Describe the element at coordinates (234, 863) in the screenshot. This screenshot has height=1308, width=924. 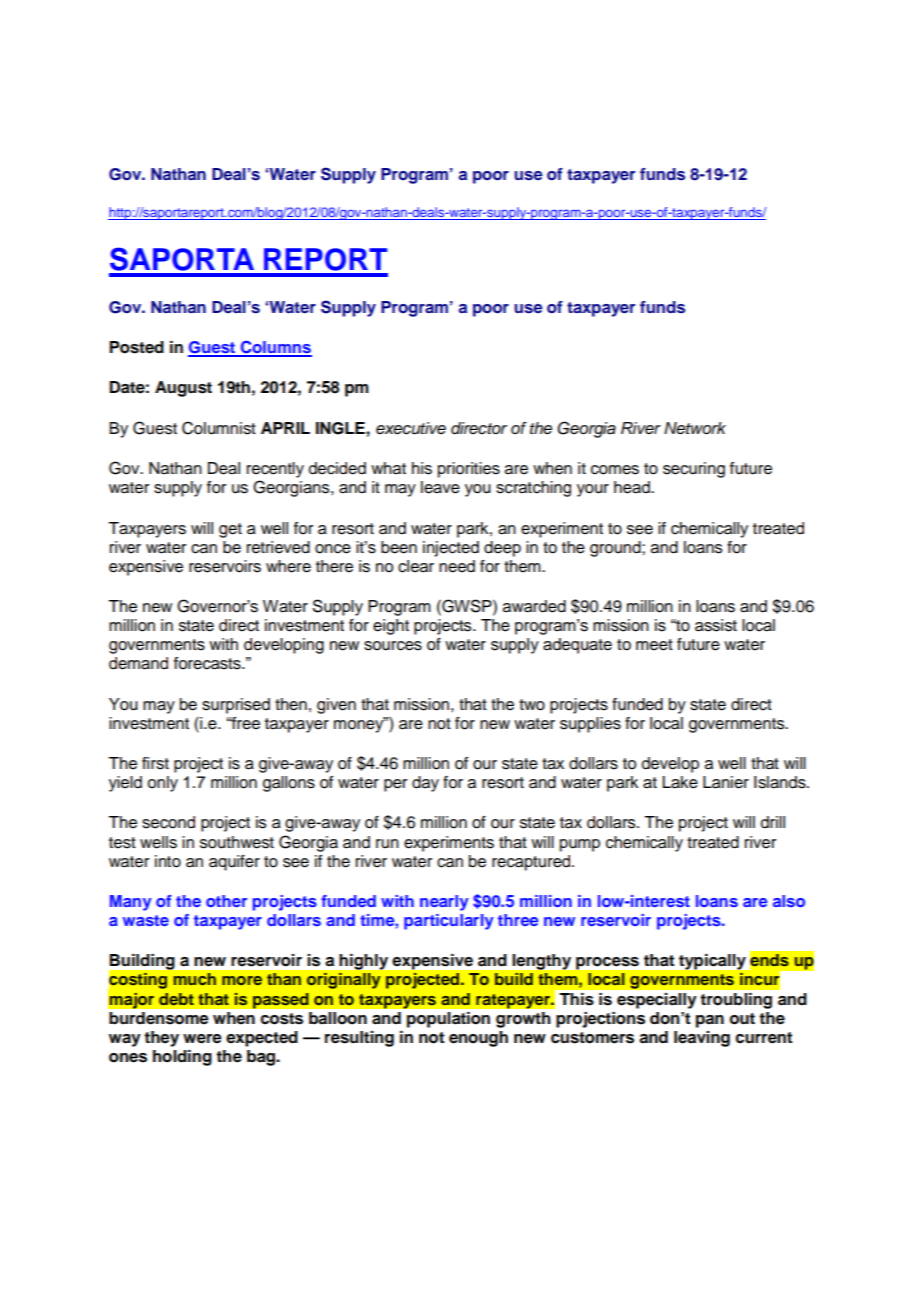
I see `aquifer` at that location.
